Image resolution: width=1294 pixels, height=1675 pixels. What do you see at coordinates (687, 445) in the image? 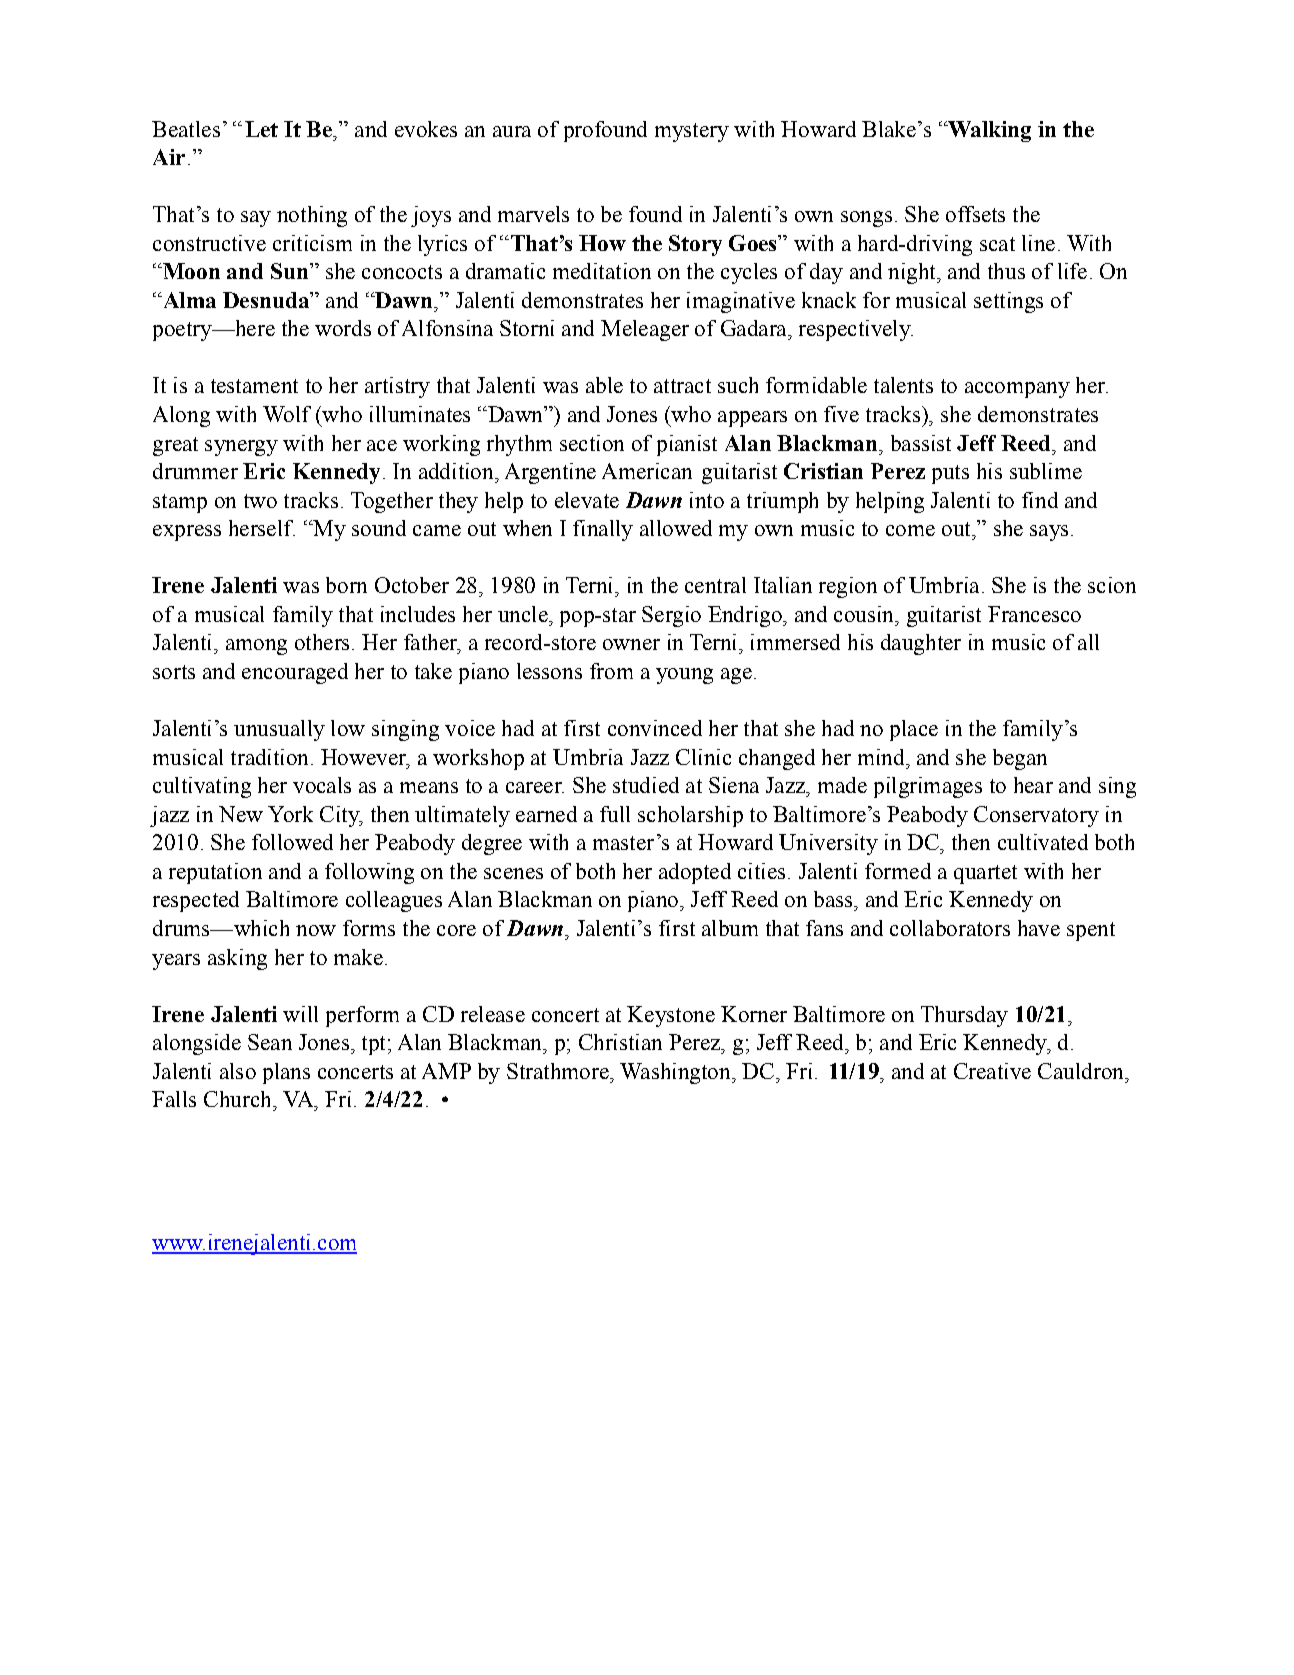
I see `pianist` at bounding box center [687, 445].
